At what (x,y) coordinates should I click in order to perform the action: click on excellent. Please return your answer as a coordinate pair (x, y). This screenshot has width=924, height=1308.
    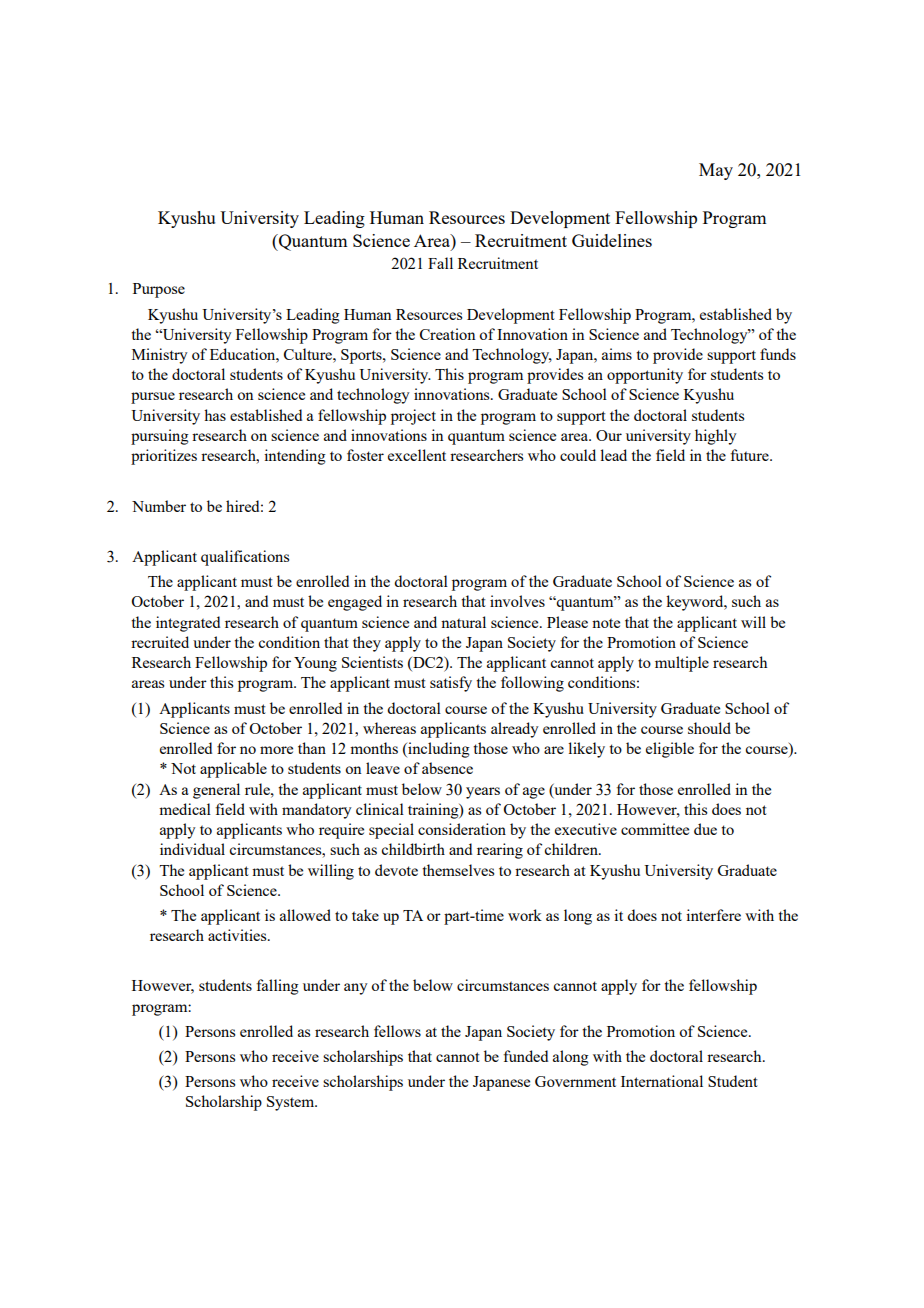
    Looking at the image, I should click on (417, 455).
